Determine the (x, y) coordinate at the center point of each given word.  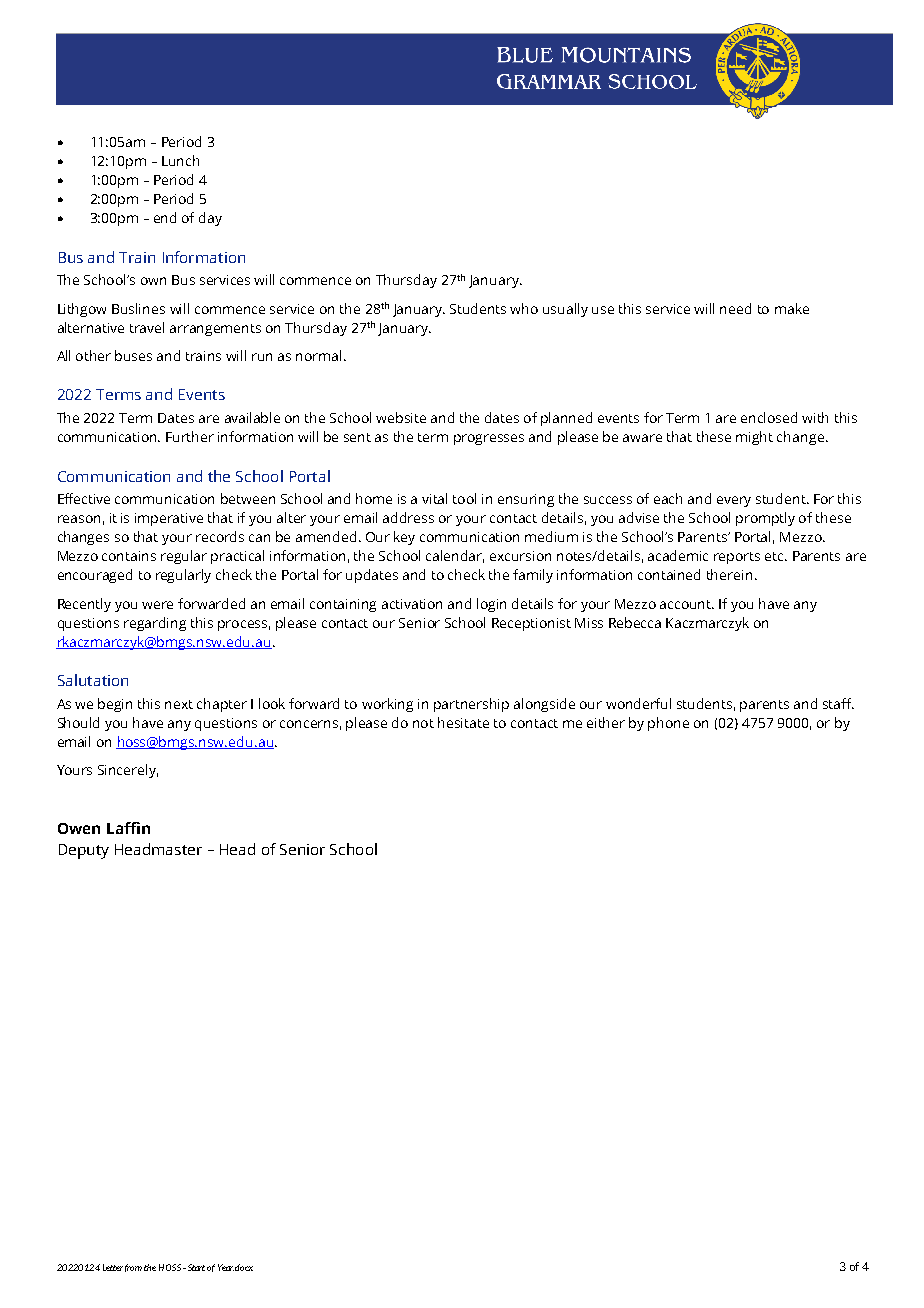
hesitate (463, 722)
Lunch (180, 160)
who (524, 308)
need (735, 308)
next (179, 704)
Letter (113, 1267)
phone (668, 724)
